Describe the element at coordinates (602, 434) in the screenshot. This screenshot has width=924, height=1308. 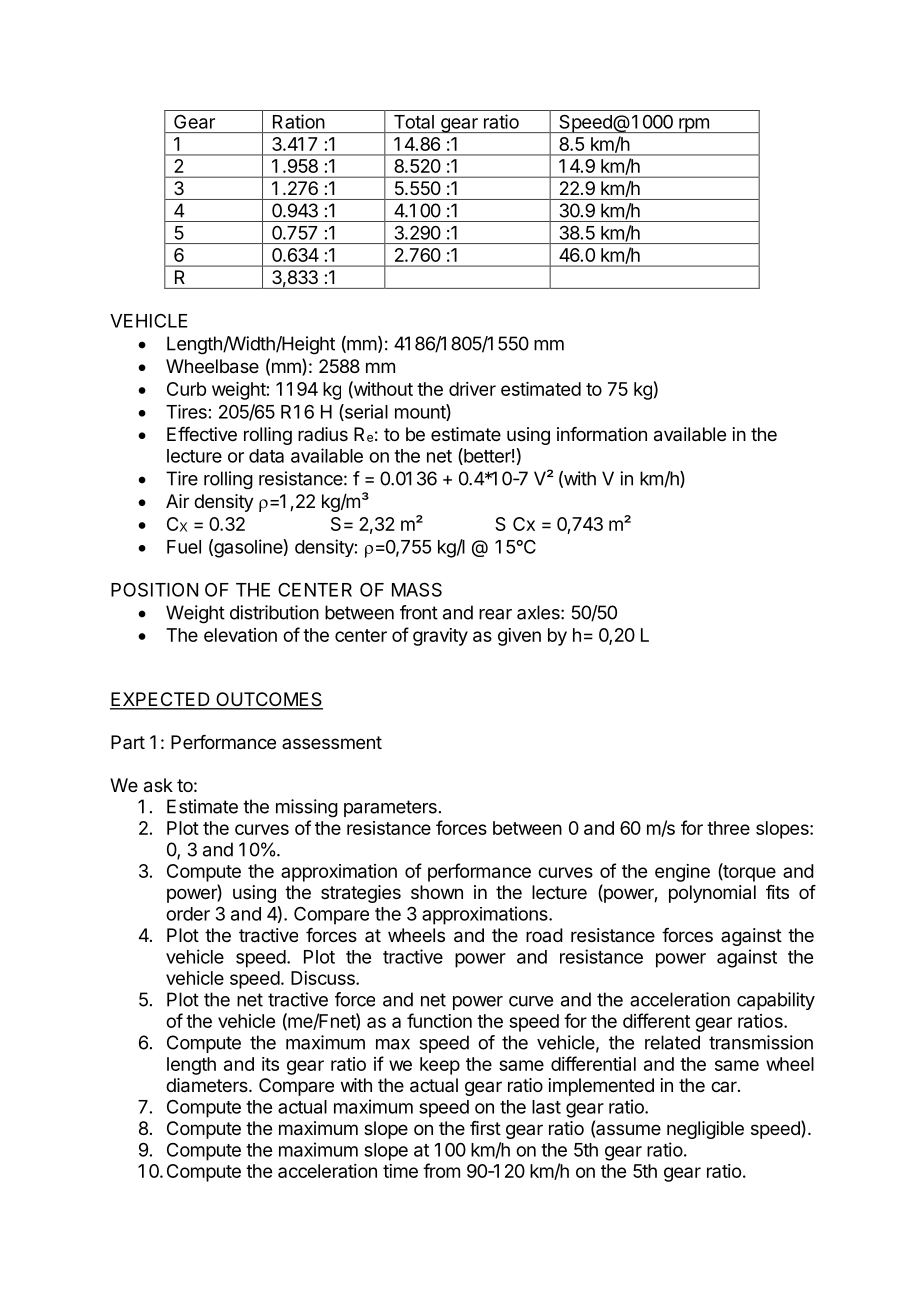
I see `information` at that location.
